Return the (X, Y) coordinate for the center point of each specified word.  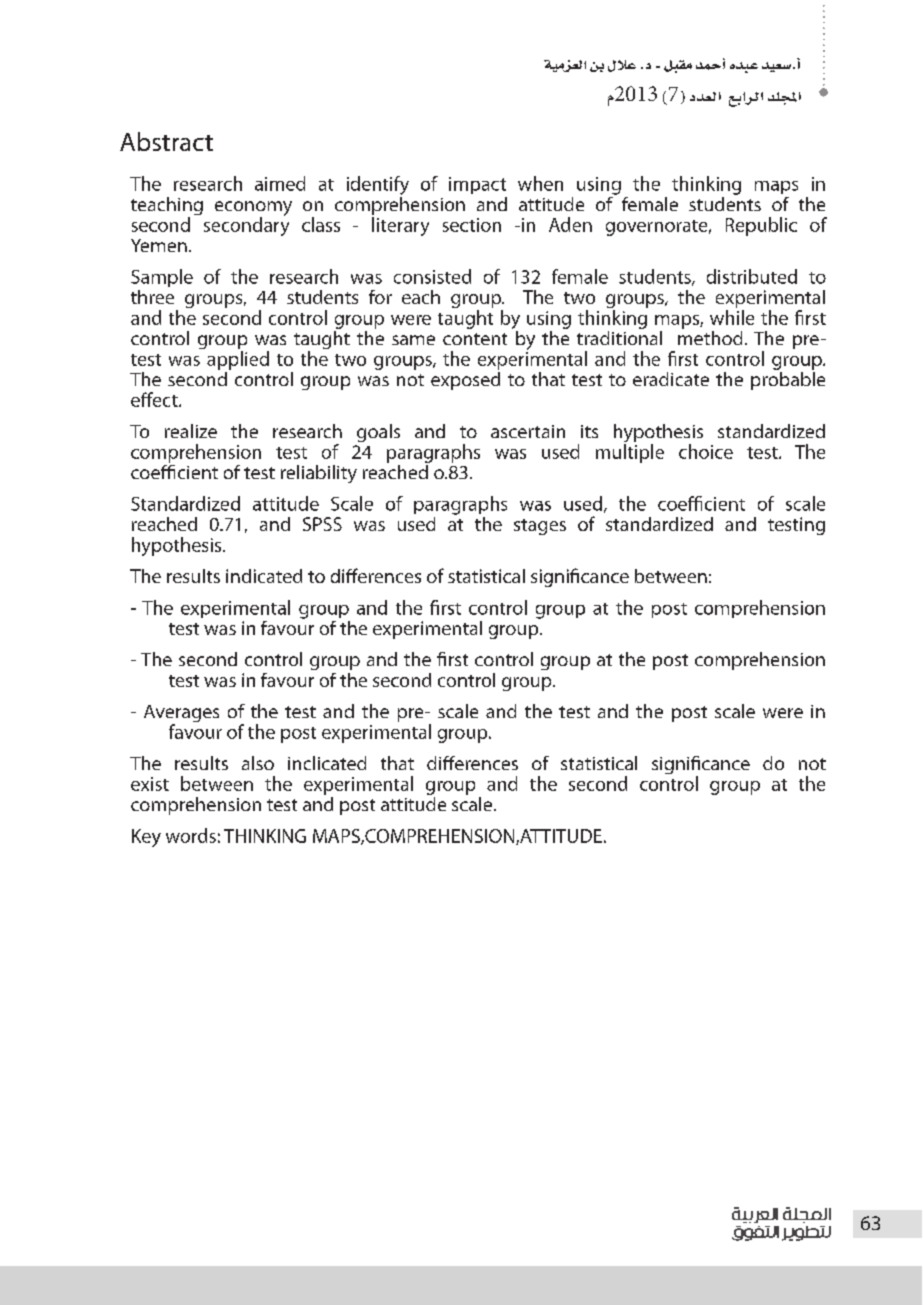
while (732, 317)
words (191, 835)
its (589, 431)
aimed (280, 183)
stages (540, 527)
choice (706, 451)
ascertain (528, 431)
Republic (761, 226)
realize (191, 431)
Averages (181, 715)
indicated (264, 576)
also (258, 763)
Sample (162, 278)
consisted (432, 276)
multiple (630, 453)
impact (477, 185)
